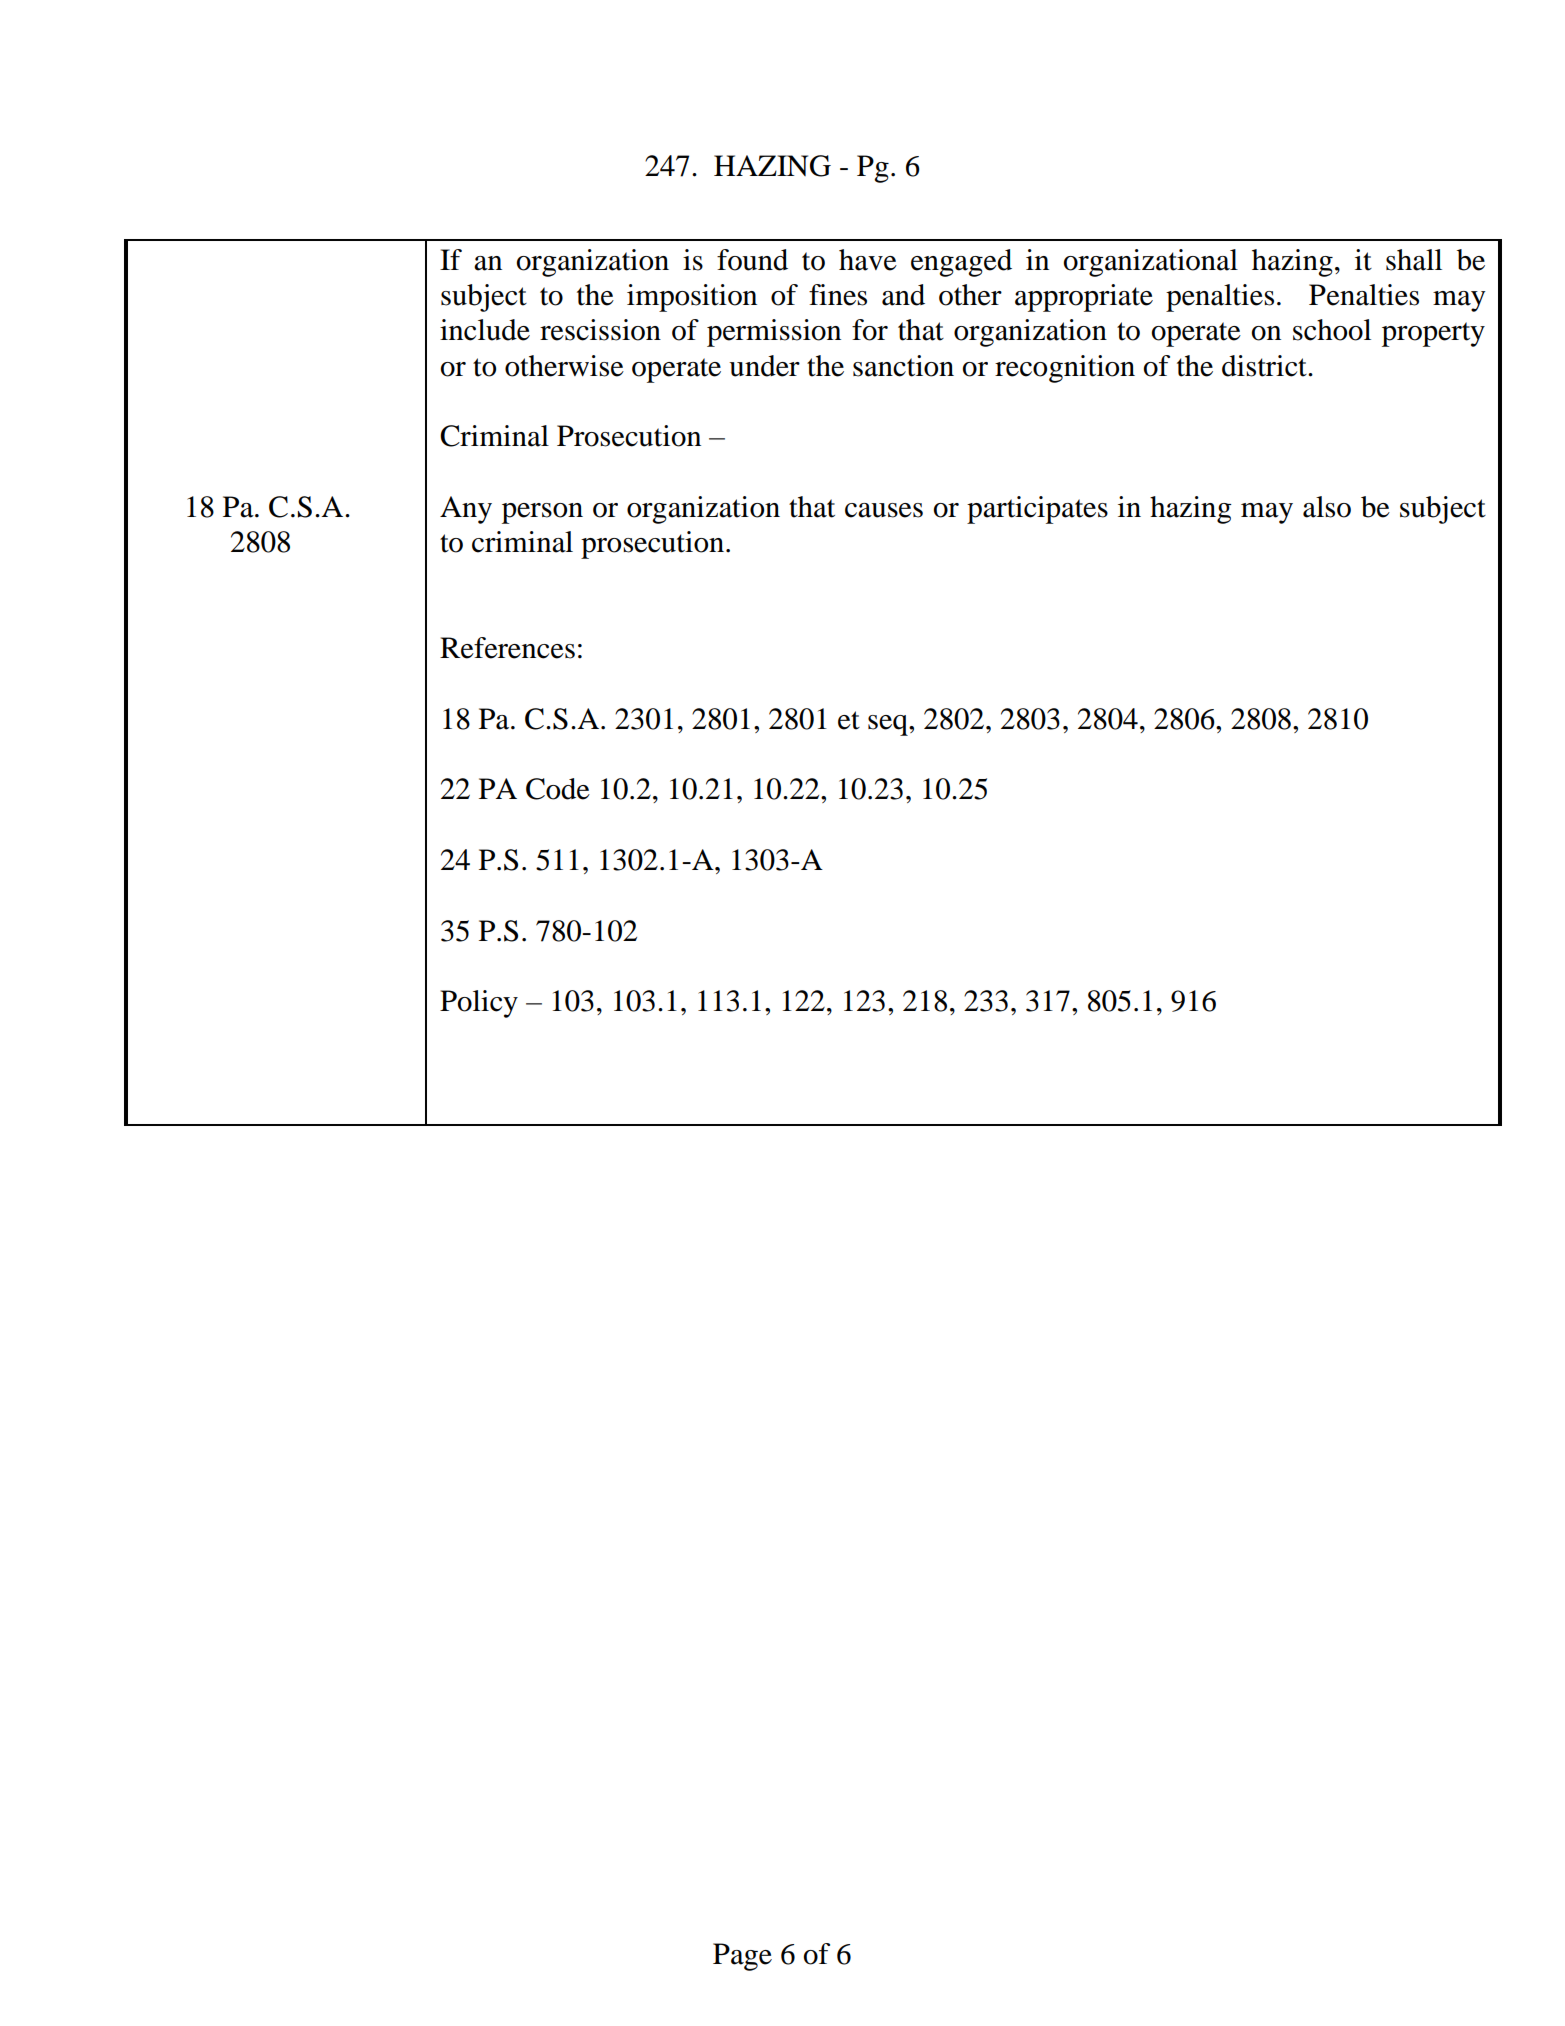 The image size is (1565, 2026). What do you see at coordinates (889, 725) in the screenshot?
I see `seq` at bounding box center [889, 725].
